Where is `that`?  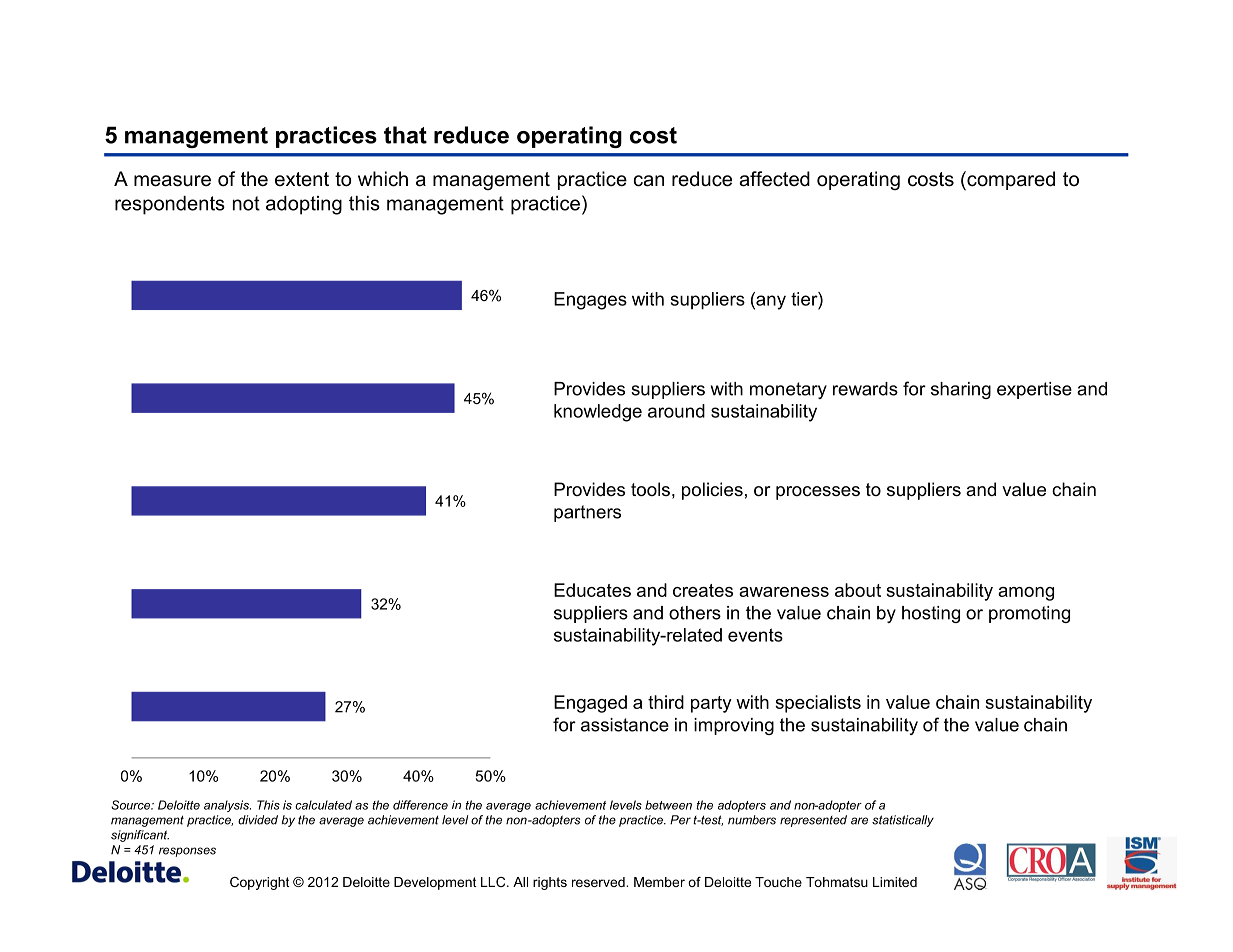 that is located at coordinates (405, 135).
